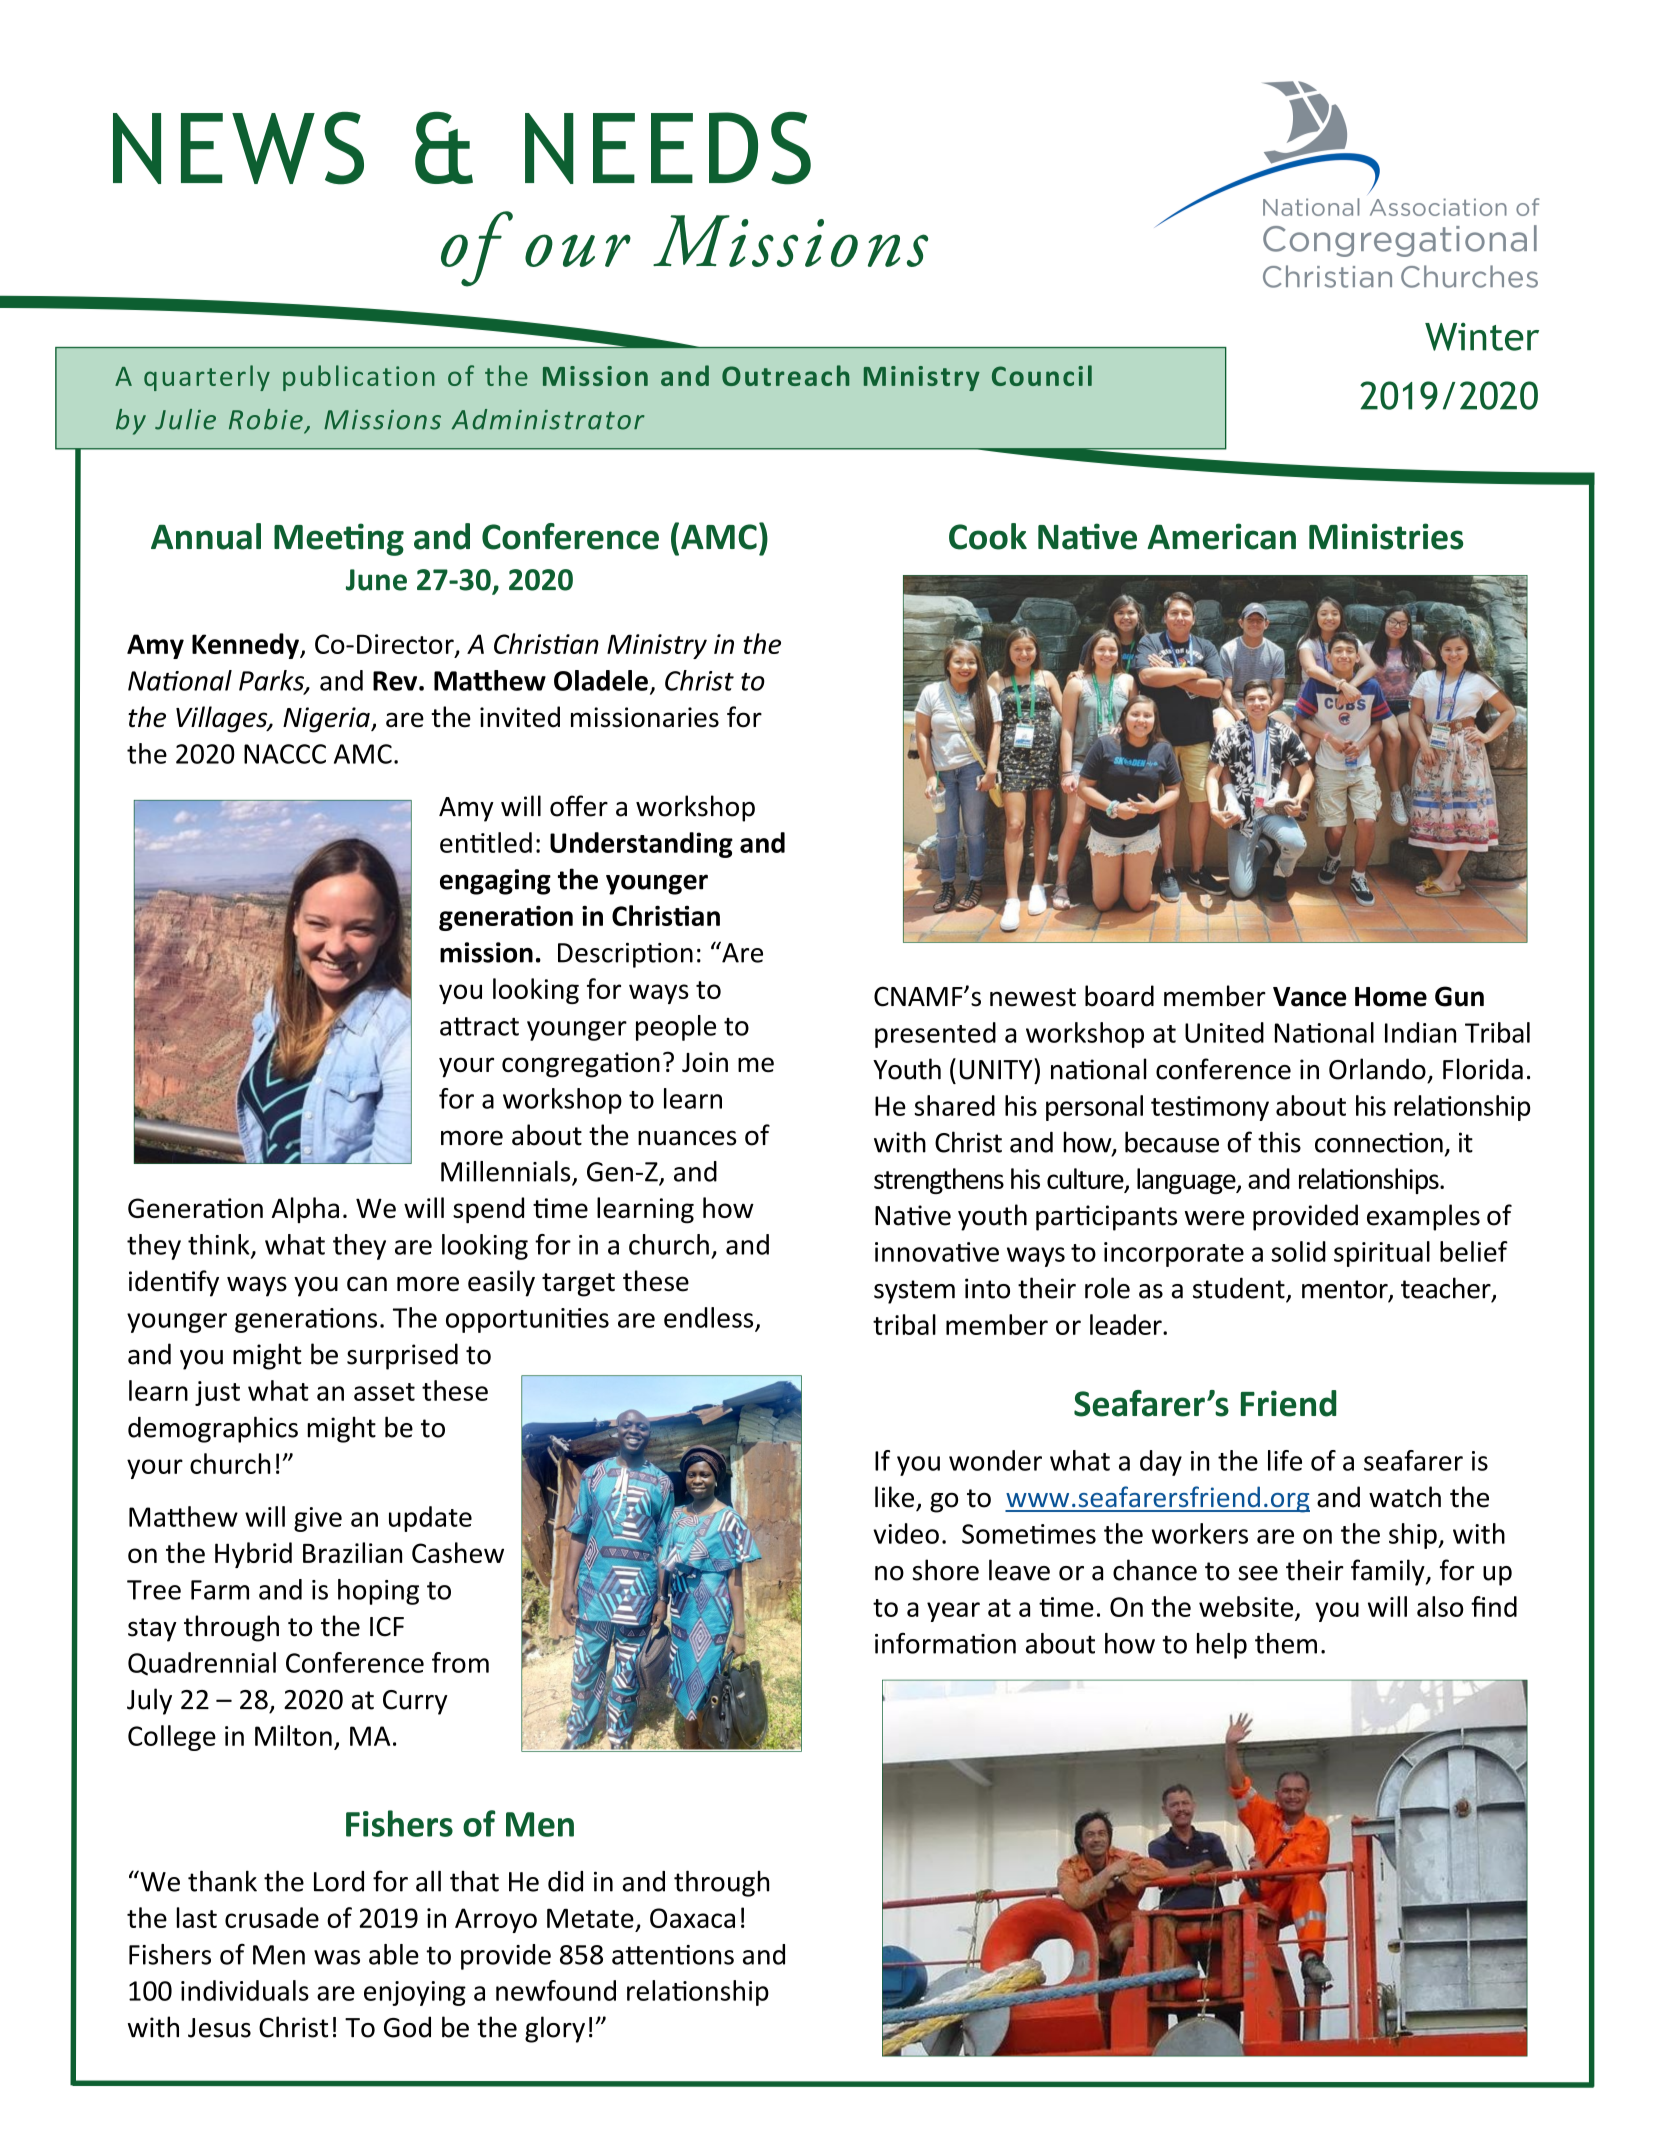  I want to click on mentor, so click(1346, 1290).
